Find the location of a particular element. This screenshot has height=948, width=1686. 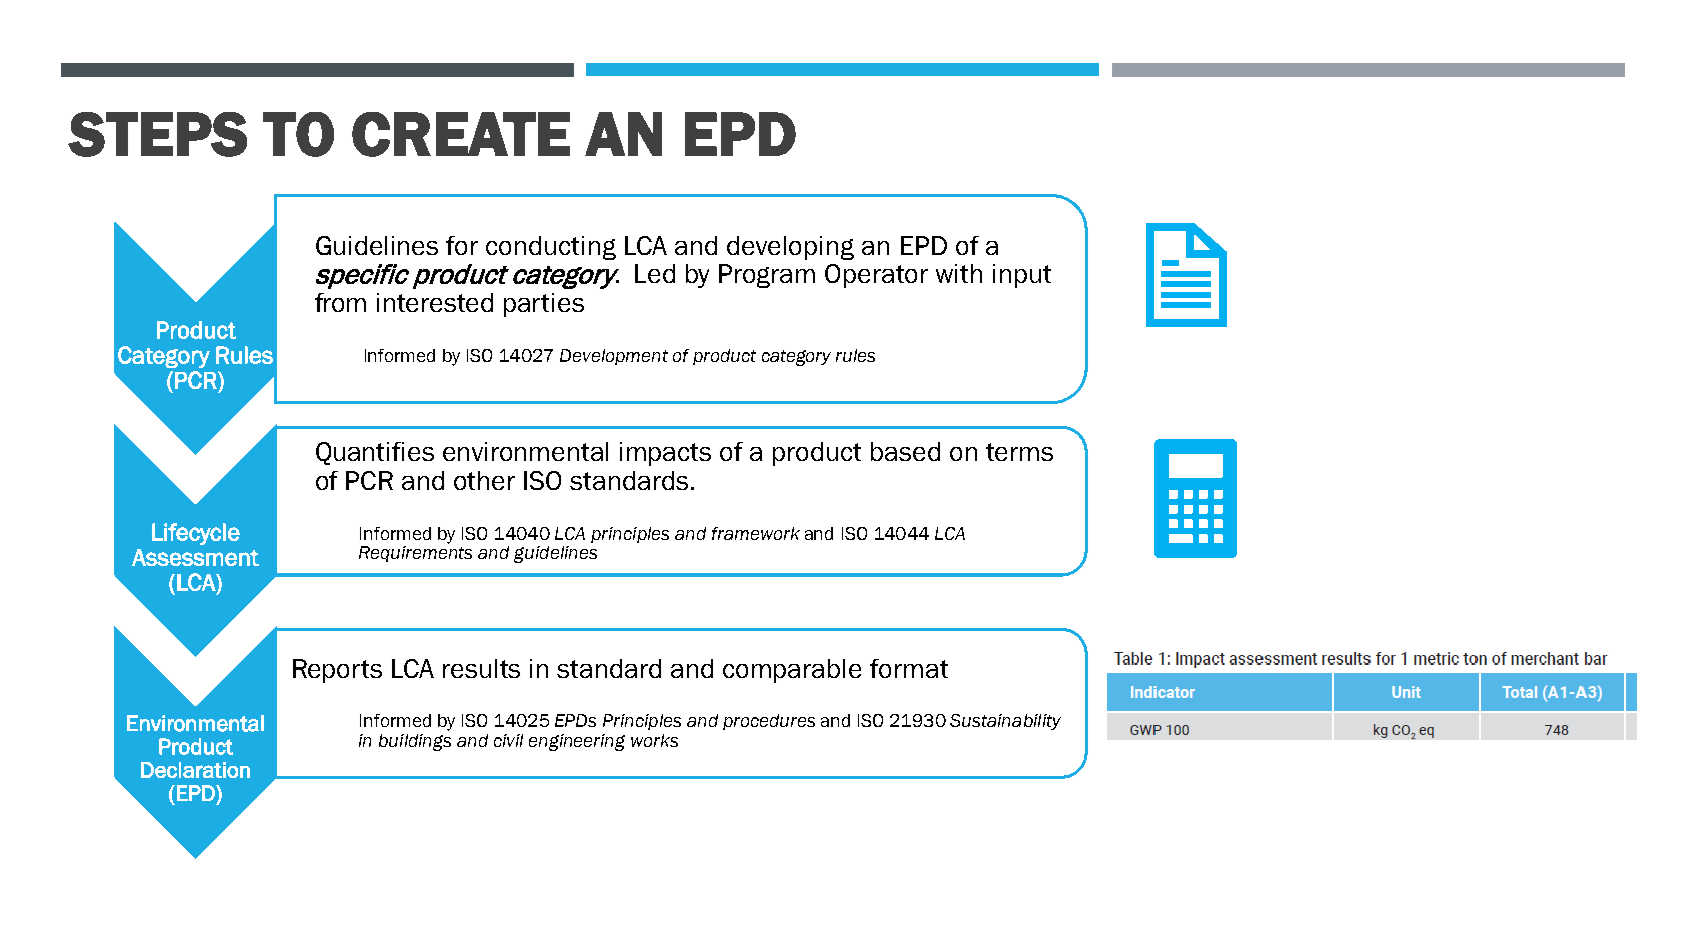

parties is located at coordinates (544, 305).
